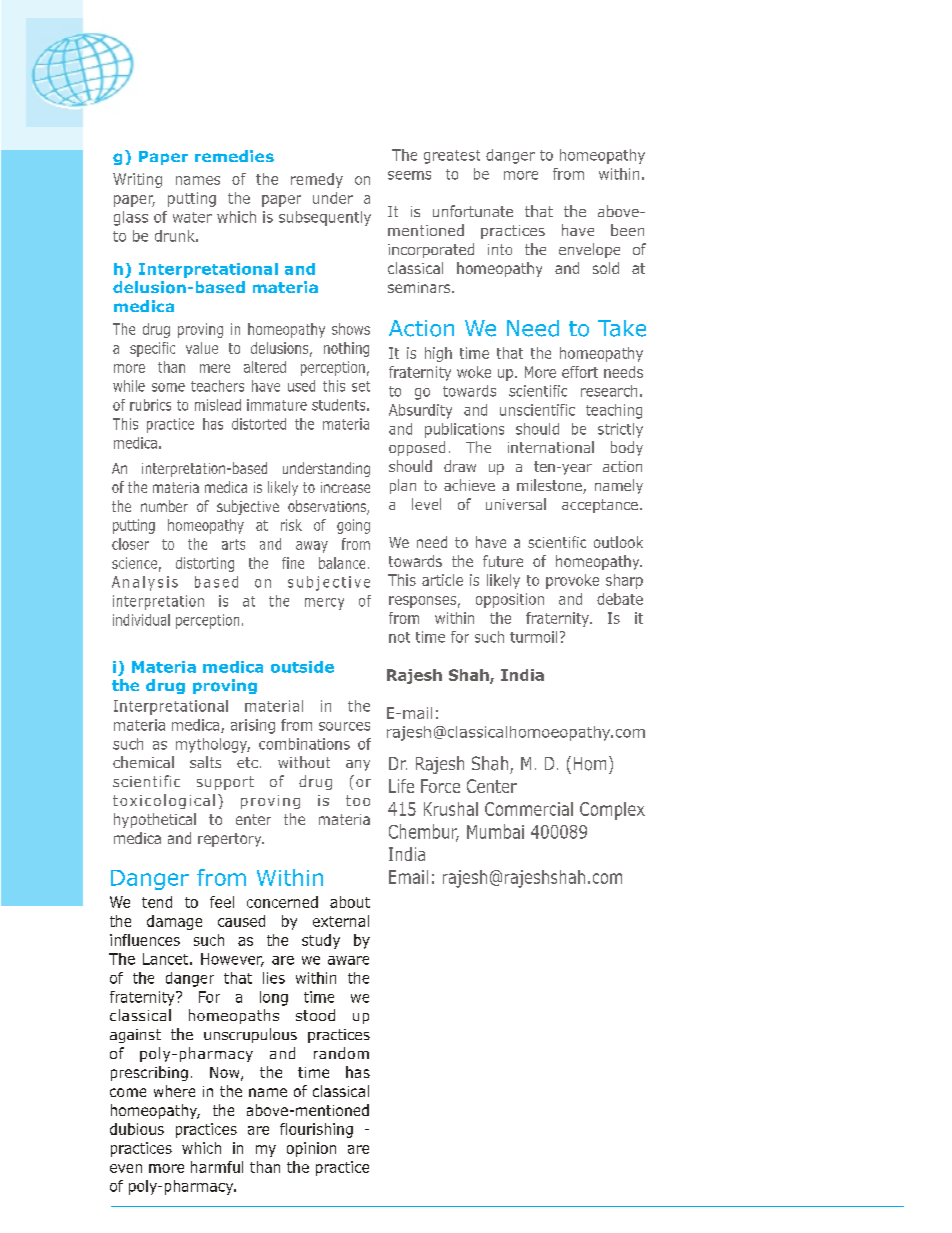  I want to click on water, so click(192, 217).
